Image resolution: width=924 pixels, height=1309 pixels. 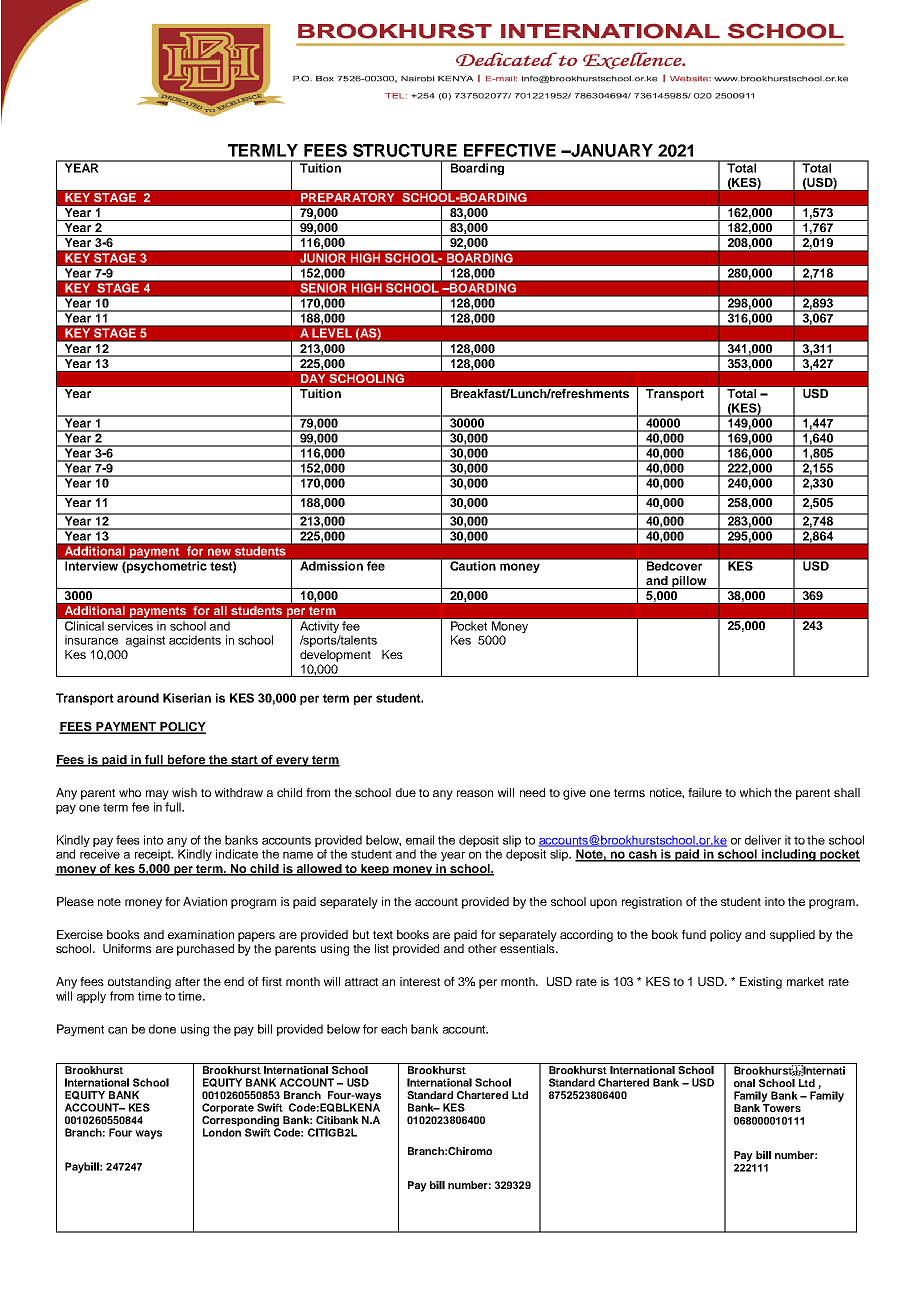 What do you see at coordinates (755, 792) in the document?
I see `which` at bounding box center [755, 792].
